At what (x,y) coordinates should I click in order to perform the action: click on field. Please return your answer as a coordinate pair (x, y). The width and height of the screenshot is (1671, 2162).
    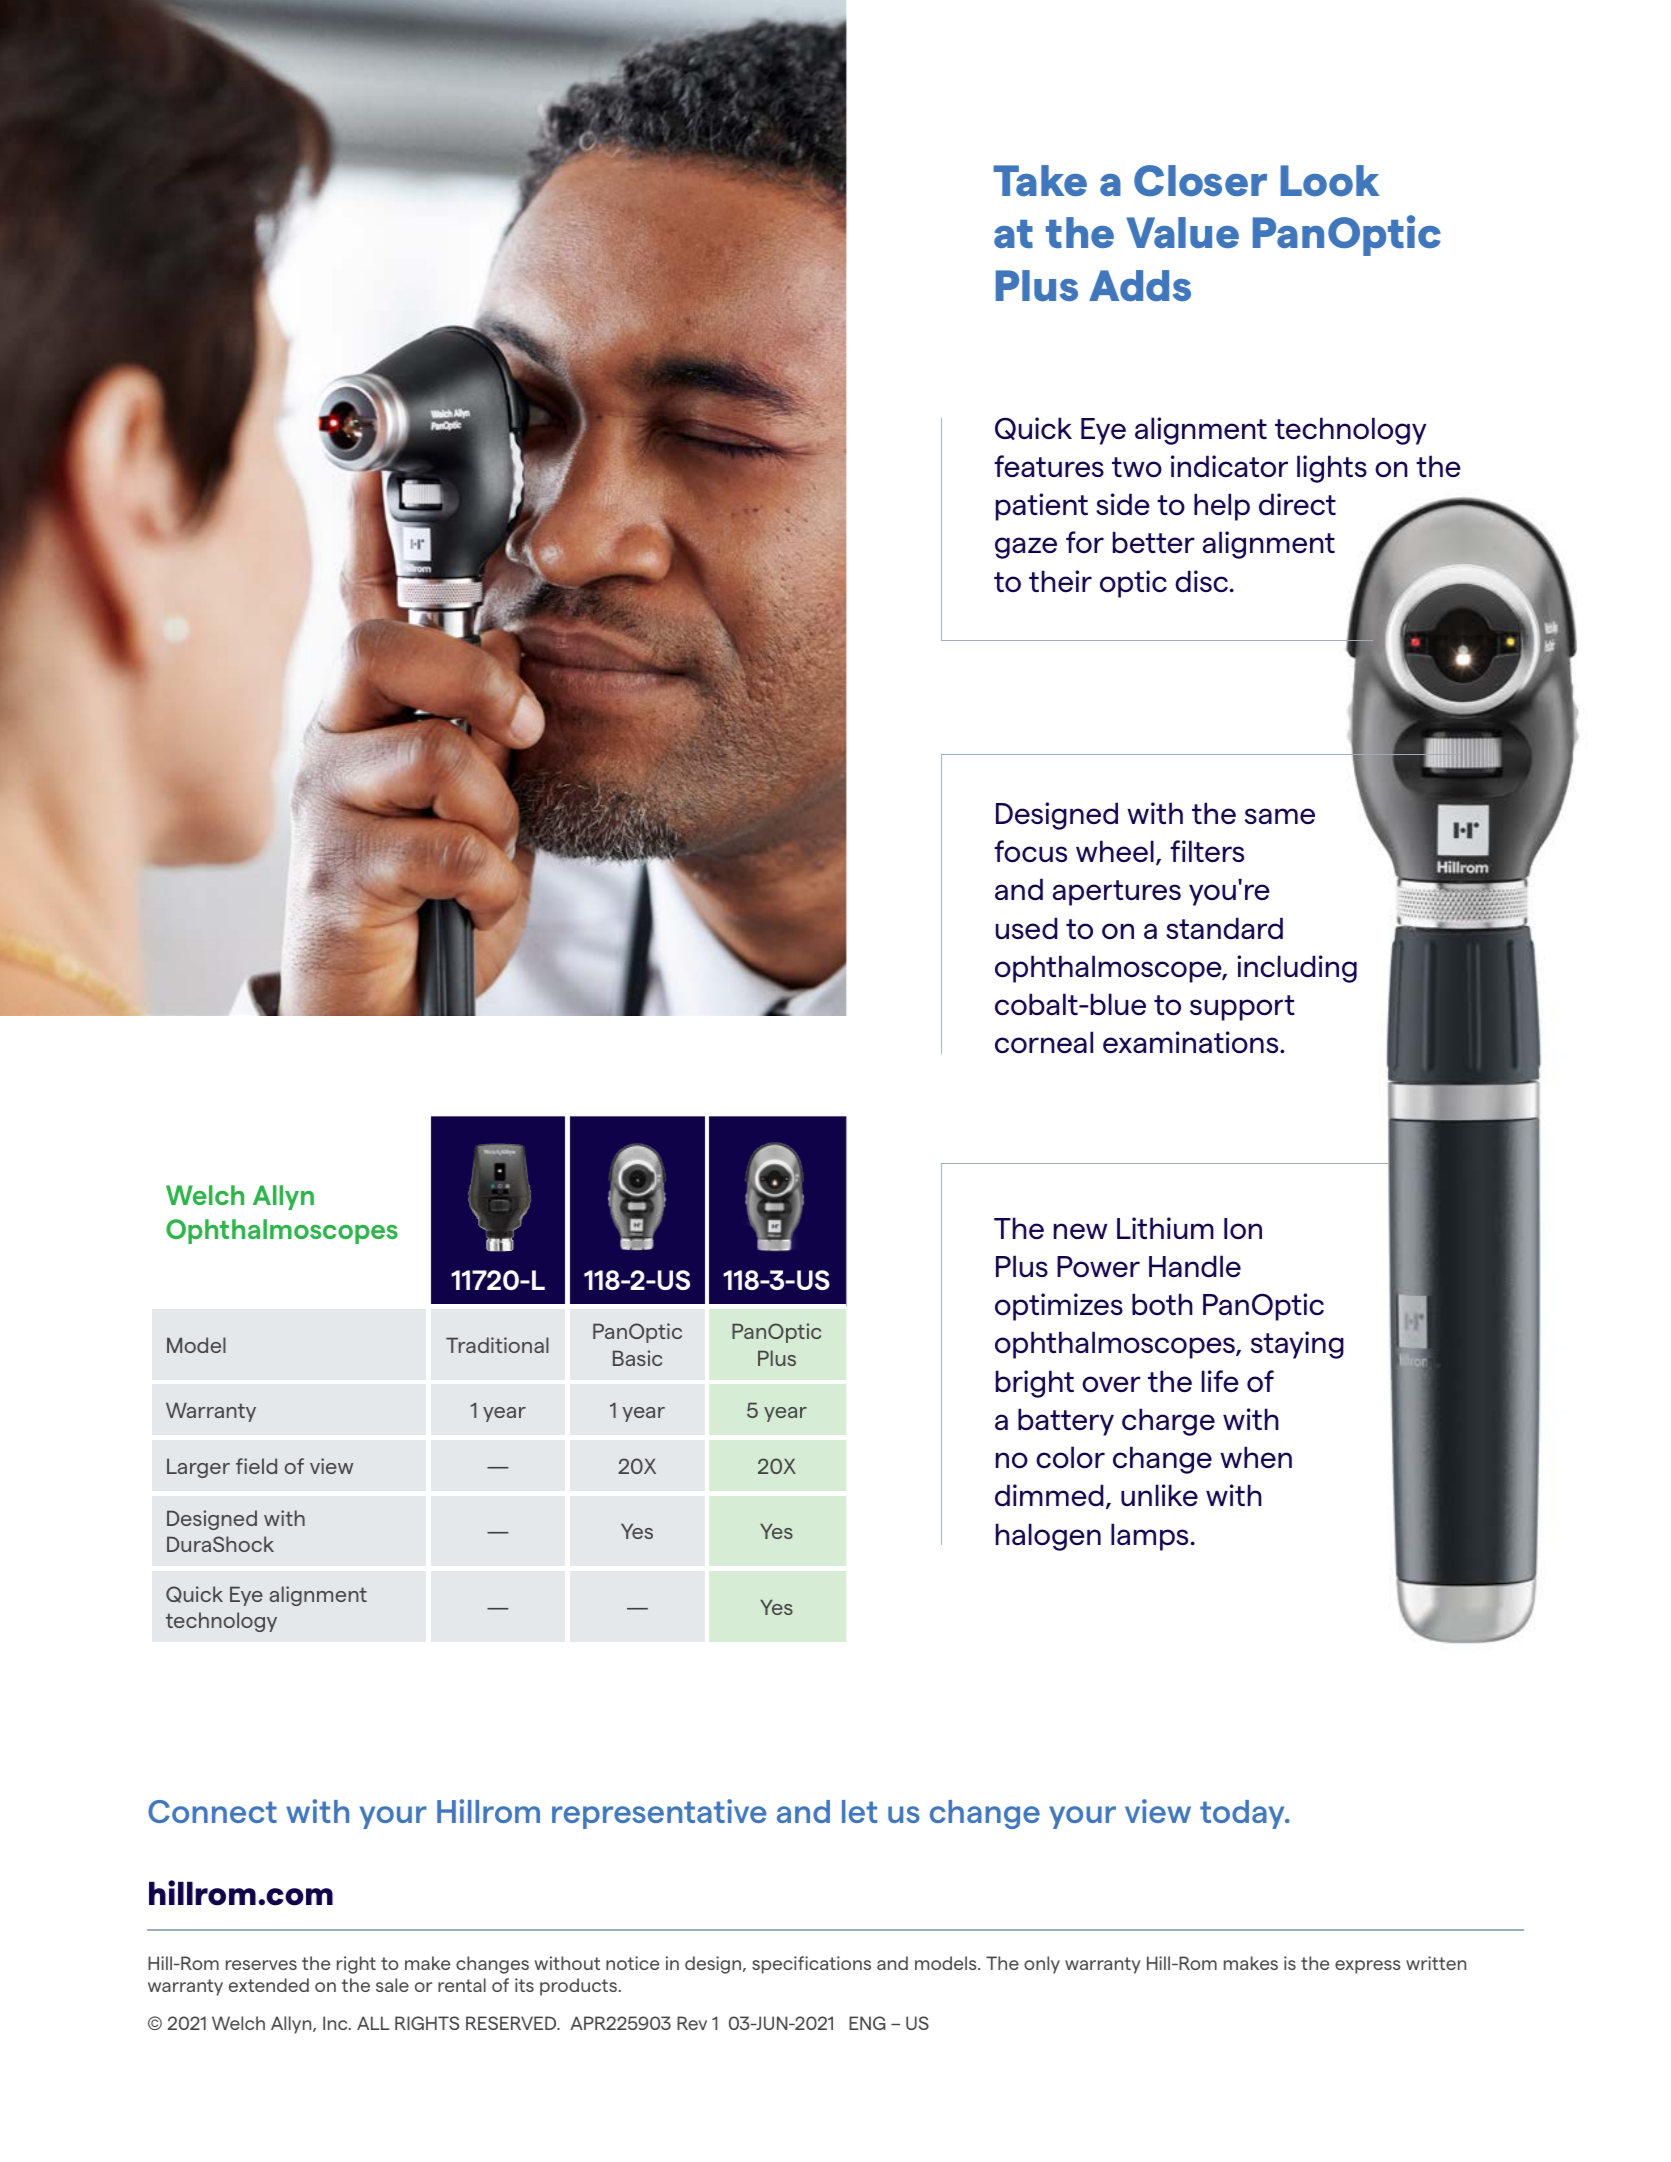
    Looking at the image, I should click on (256, 1466).
